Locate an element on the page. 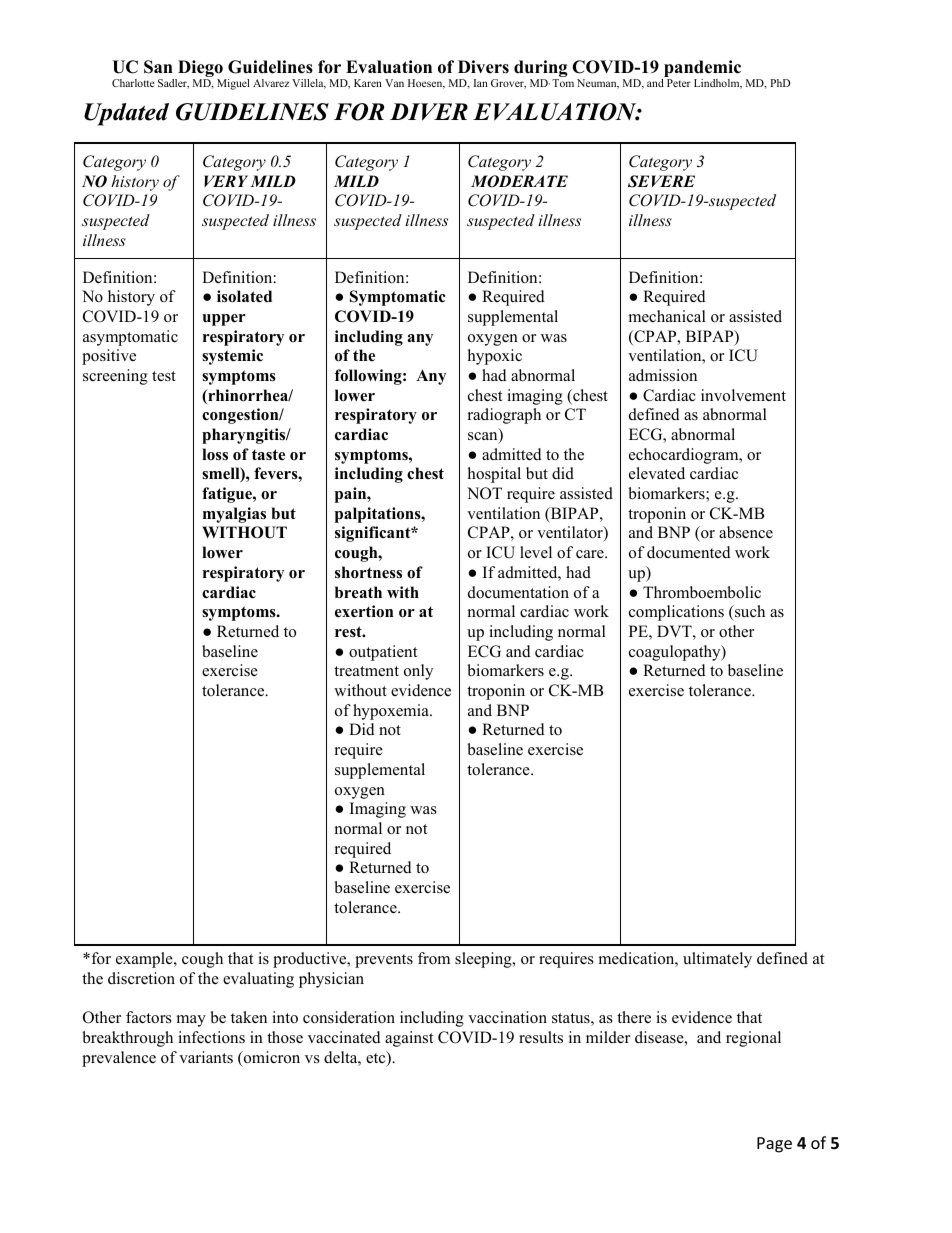  hypoxic is located at coordinates (495, 357).
